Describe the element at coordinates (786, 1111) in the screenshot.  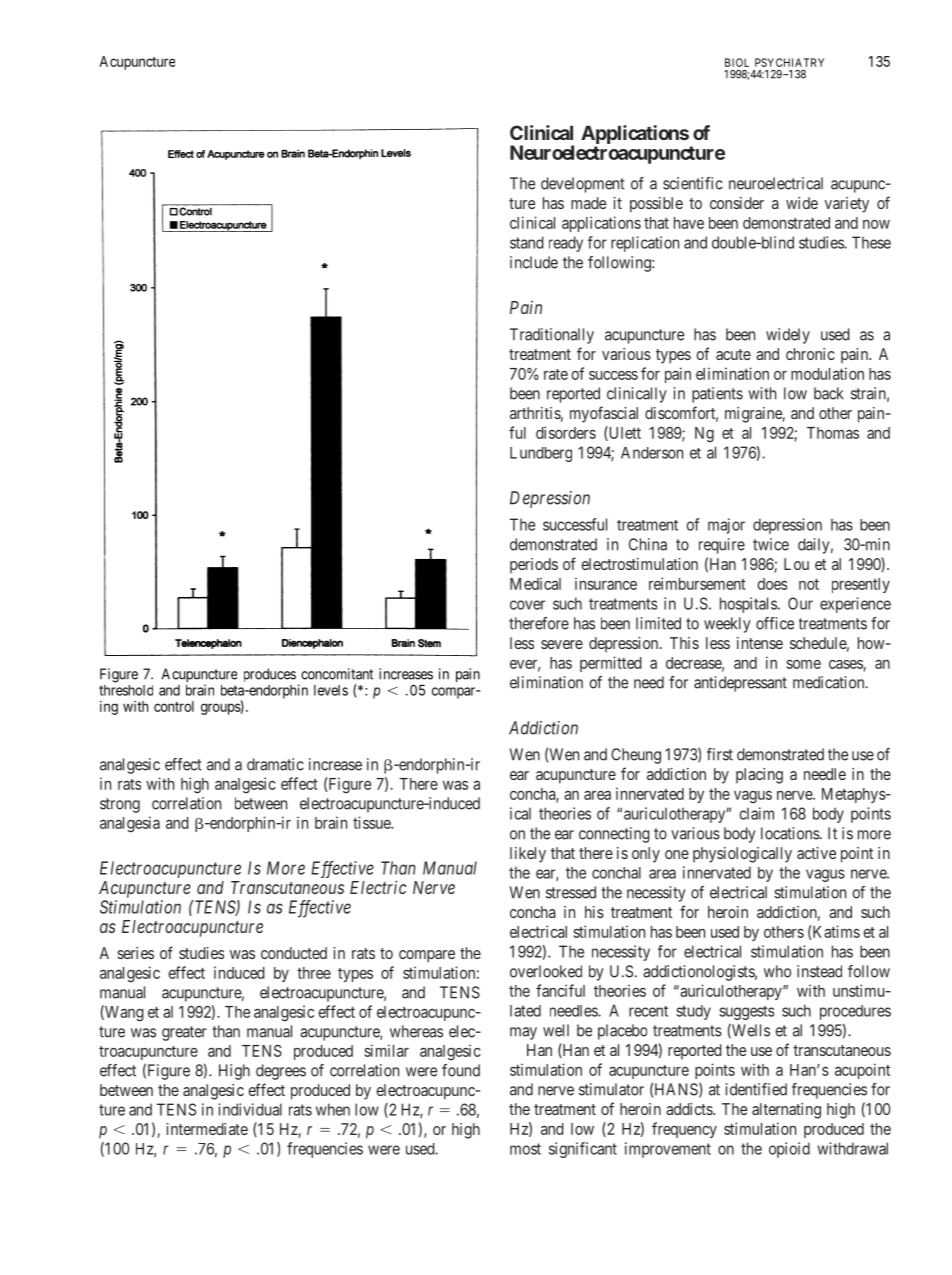
I see `alternating` at that location.
